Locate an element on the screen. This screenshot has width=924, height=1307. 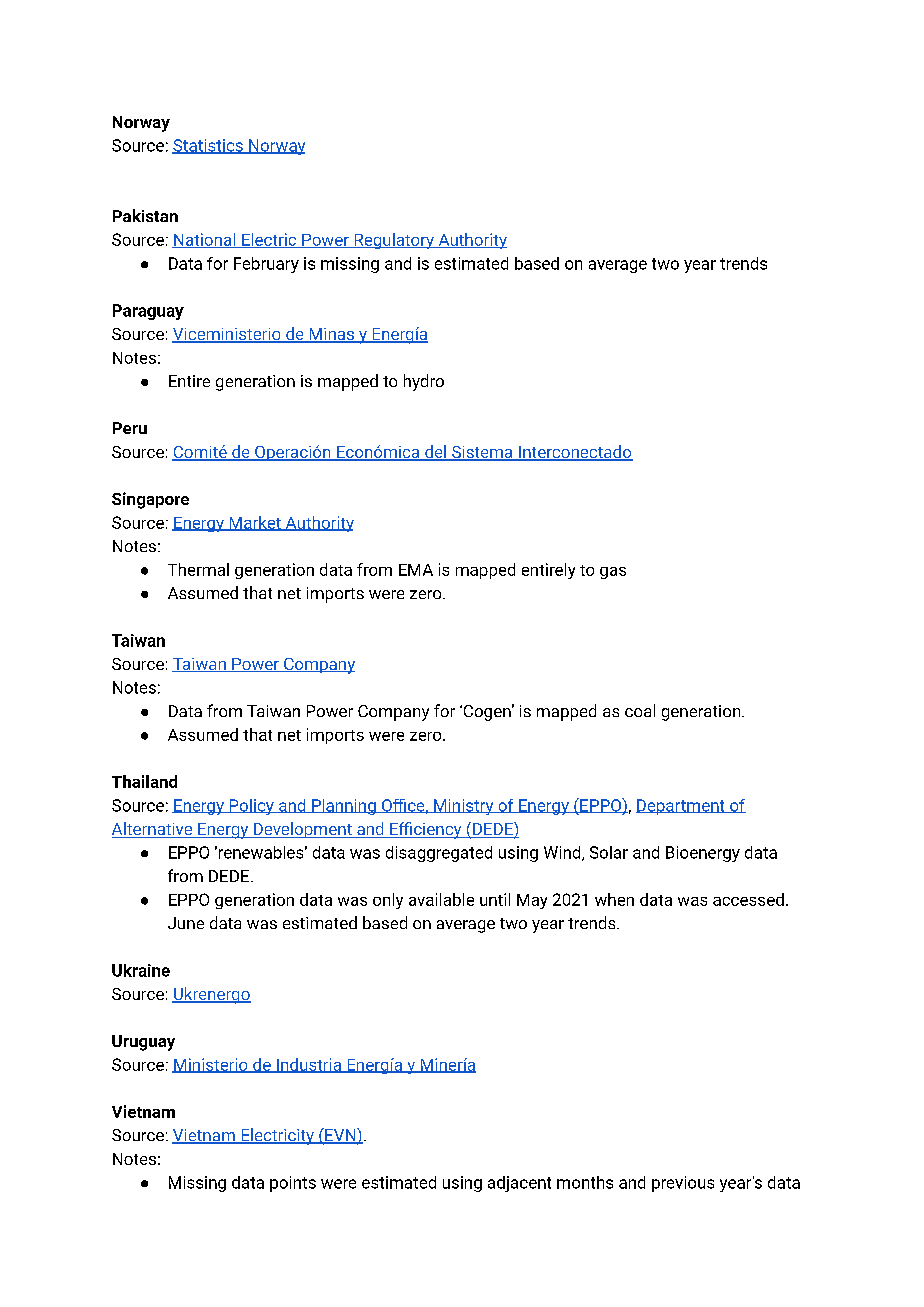
when is located at coordinates (614, 899).
